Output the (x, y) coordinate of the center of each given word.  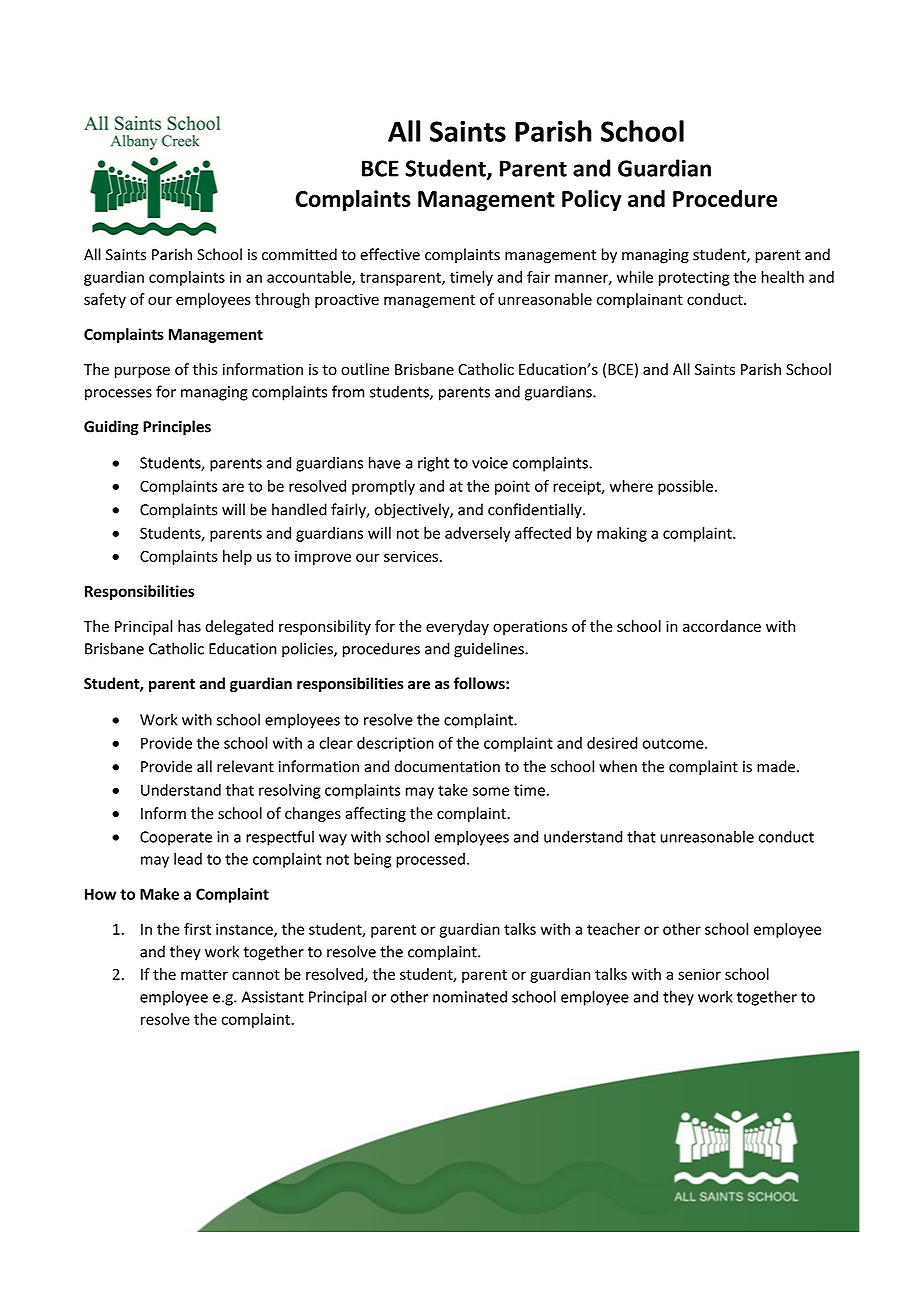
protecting (694, 278)
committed (299, 254)
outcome (674, 743)
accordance (722, 626)
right (433, 464)
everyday (457, 627)
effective (390, 254)
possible (685, 487)
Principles (177, 428)
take (453, 790)
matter (204, 974)
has (189, 626)
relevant (245, 766)
